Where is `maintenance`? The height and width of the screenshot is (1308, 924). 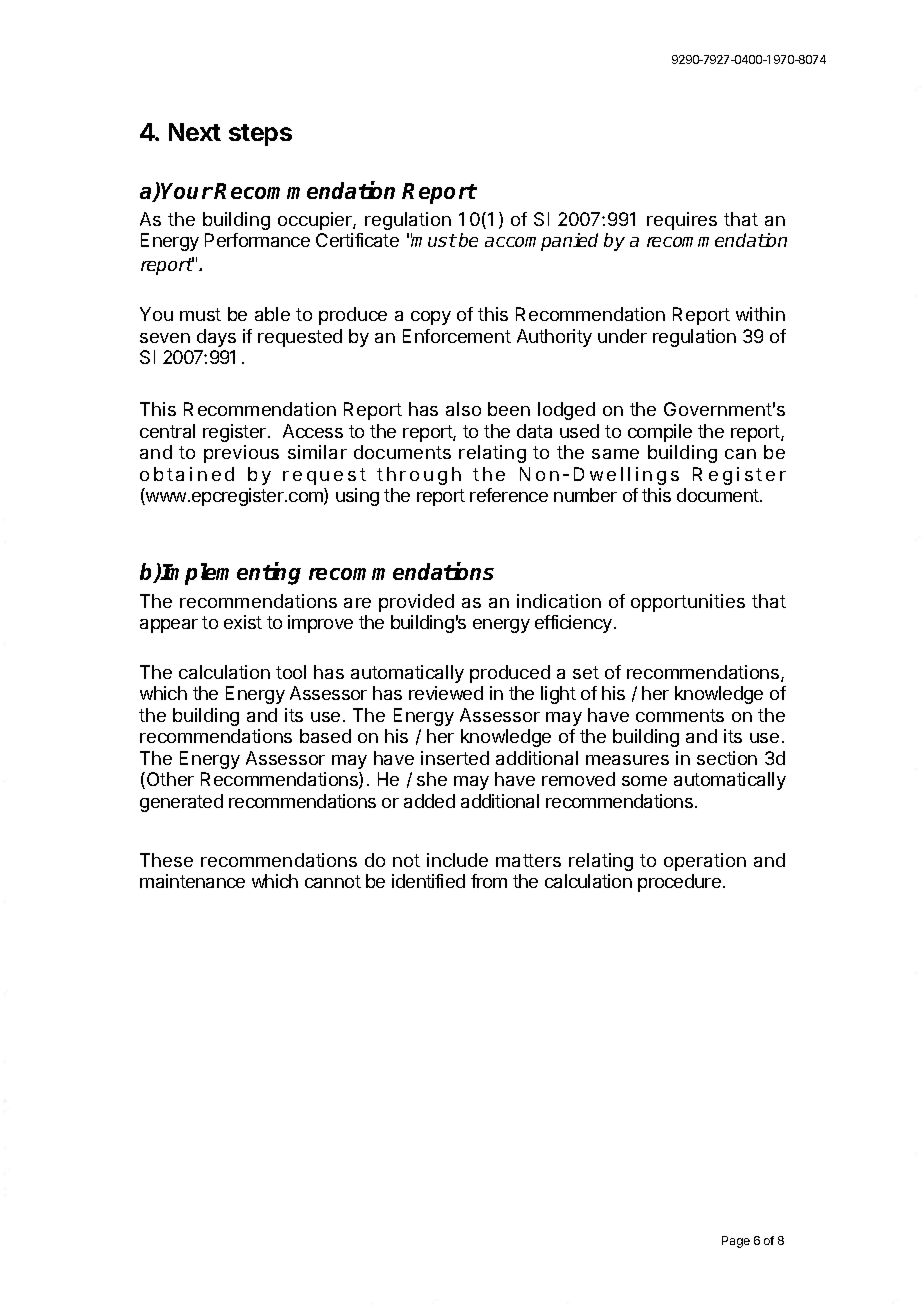
maintenance is located at coordinates (192, 881).
